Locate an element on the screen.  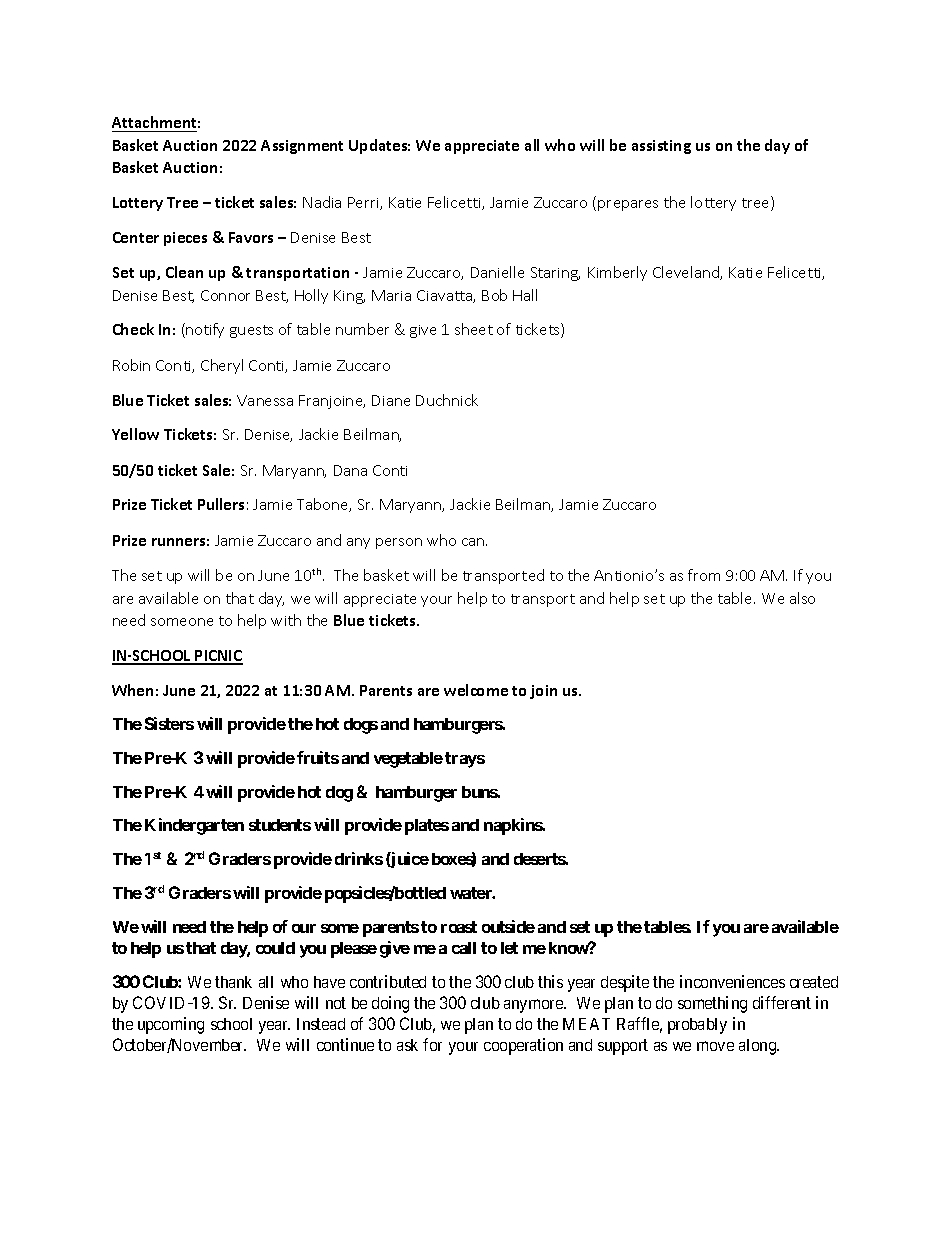
inconveniences is located at coordinates (732, 981).
